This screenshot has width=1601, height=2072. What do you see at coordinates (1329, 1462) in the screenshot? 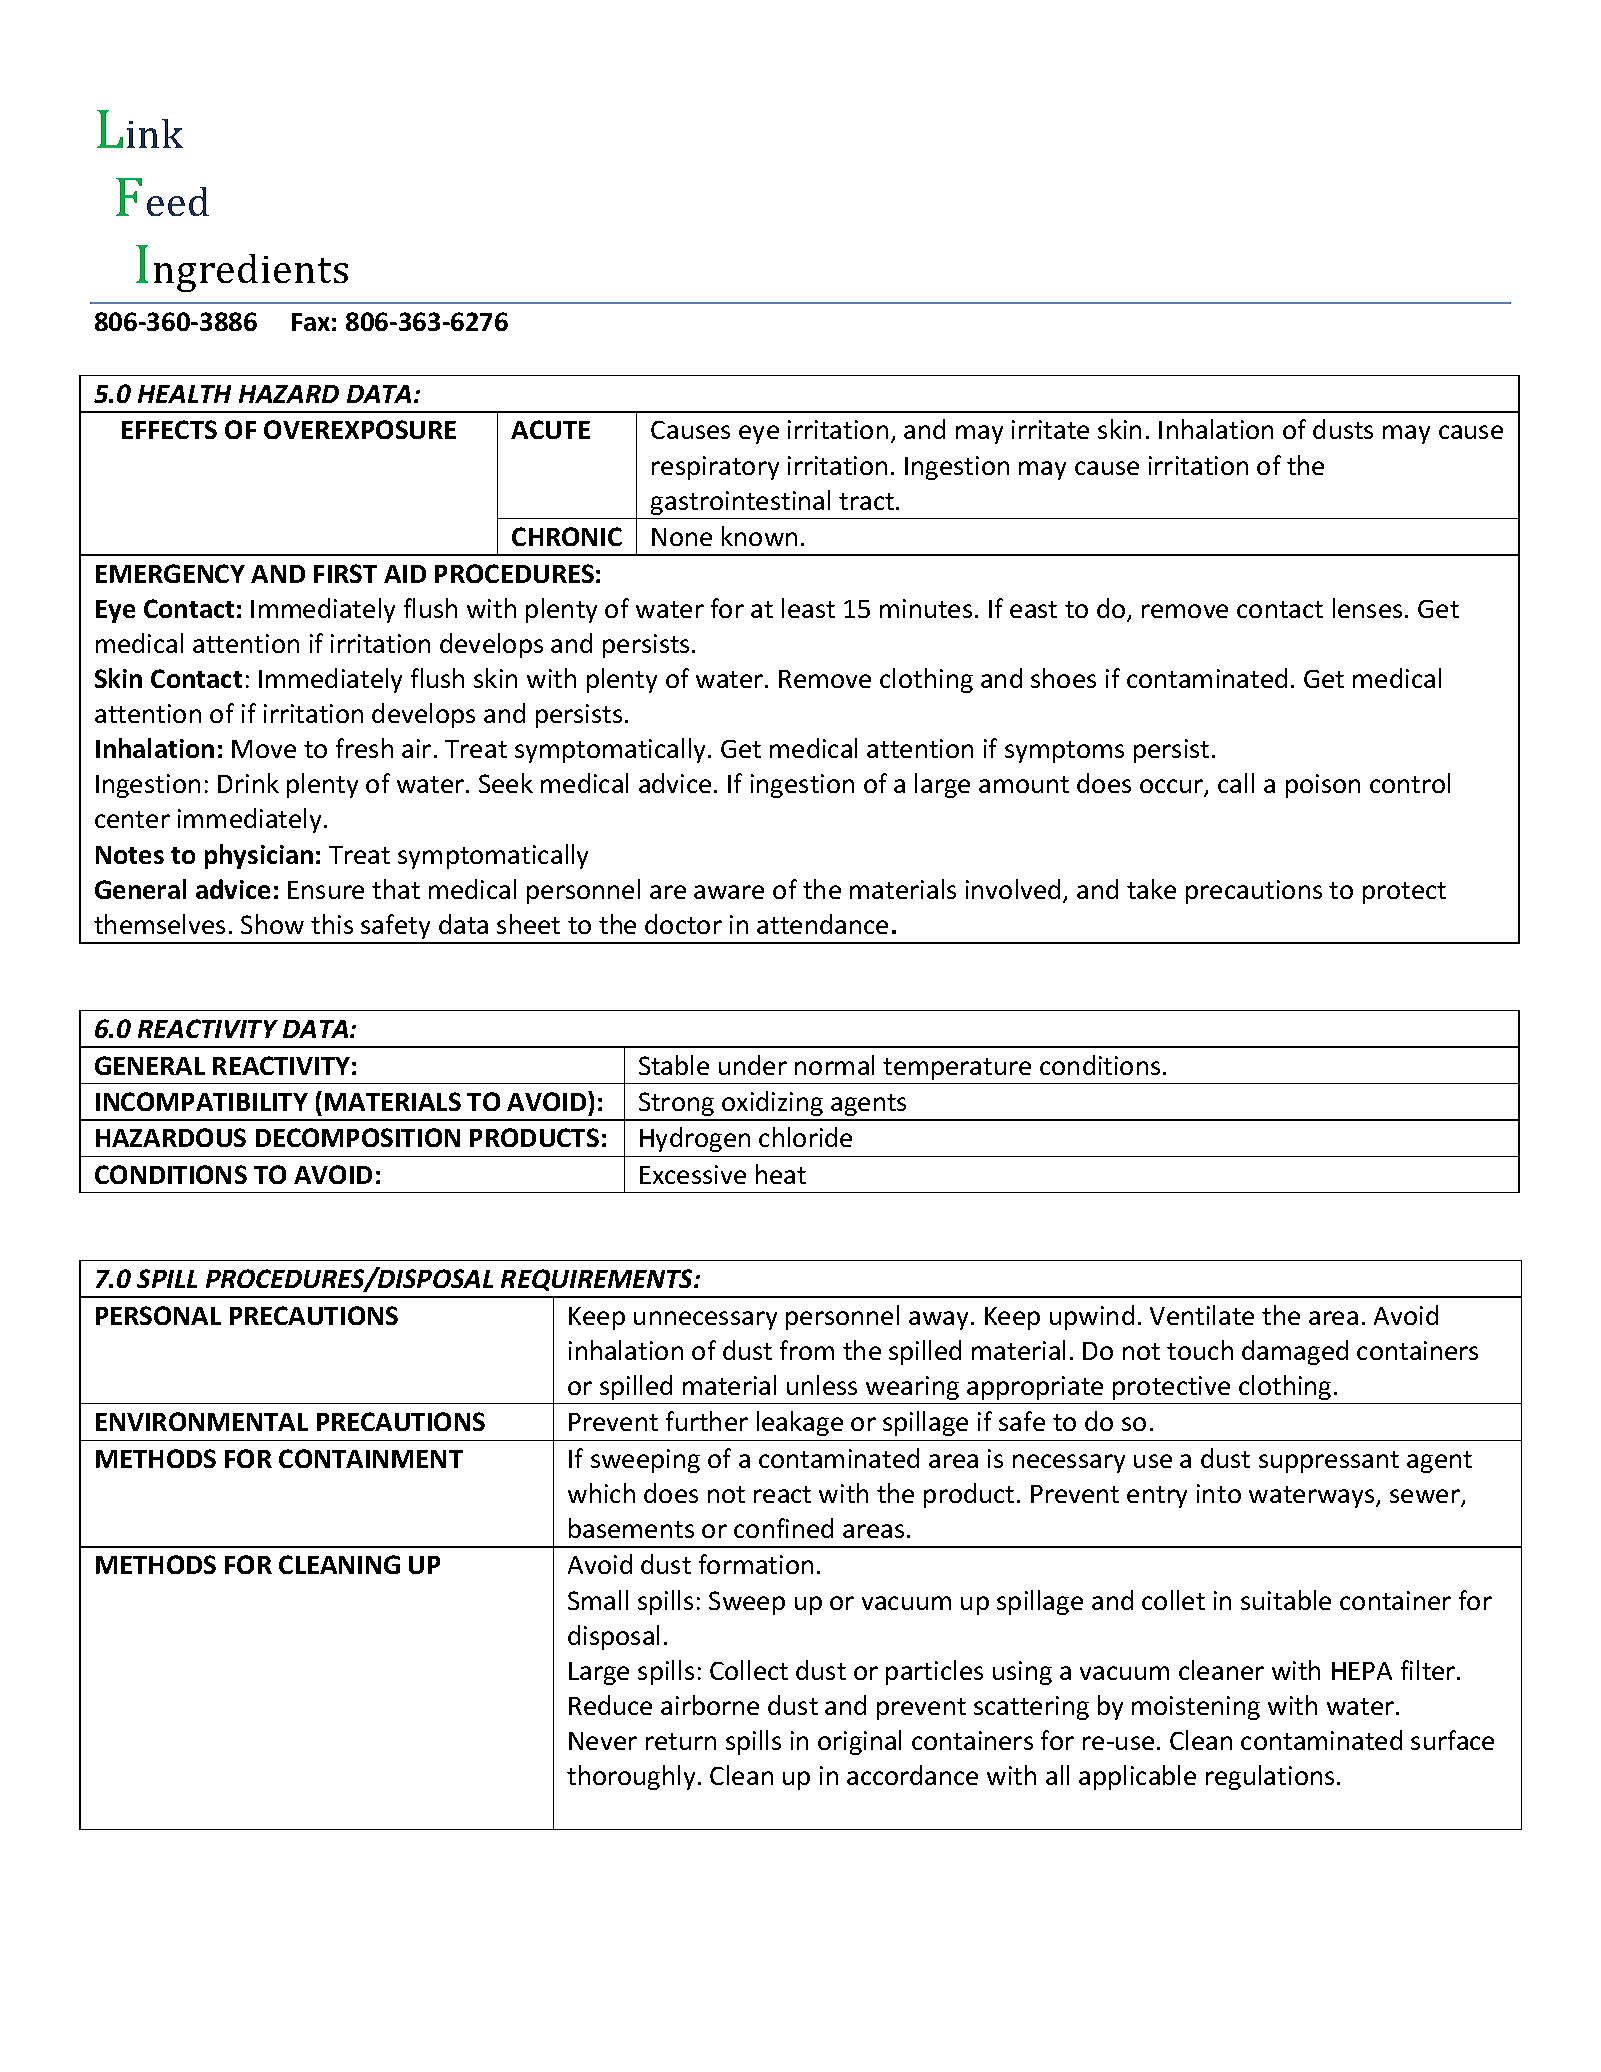
I see `suppressant` at bounding box center [1329, 1462].
